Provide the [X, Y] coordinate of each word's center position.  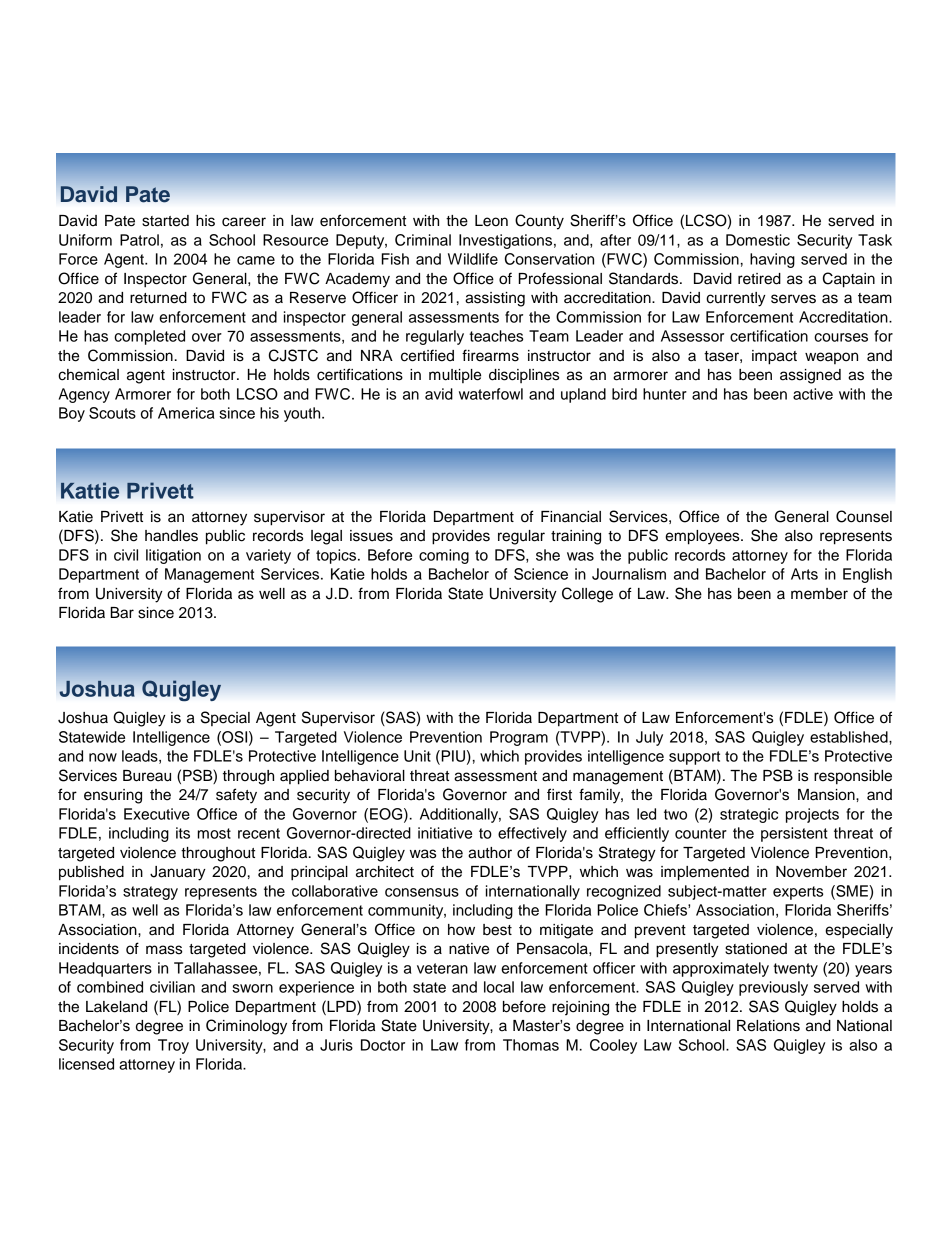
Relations [768, 1026]
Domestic [758, 240]
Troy [173, 1046]
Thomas [531, 1045]
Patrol [139, 240]
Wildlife [473, 259]
